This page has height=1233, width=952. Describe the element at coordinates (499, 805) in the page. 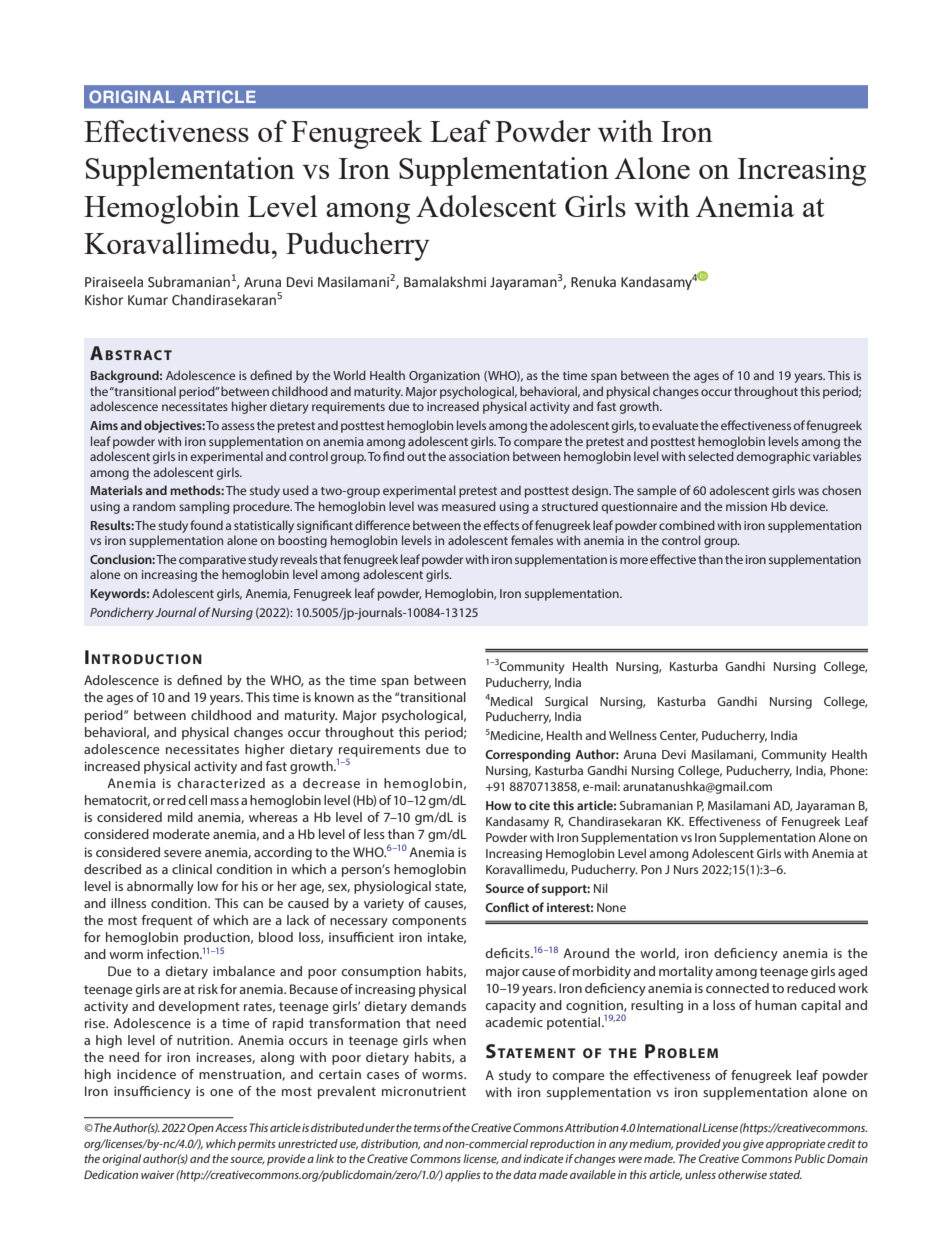

I see `How` at that location.
